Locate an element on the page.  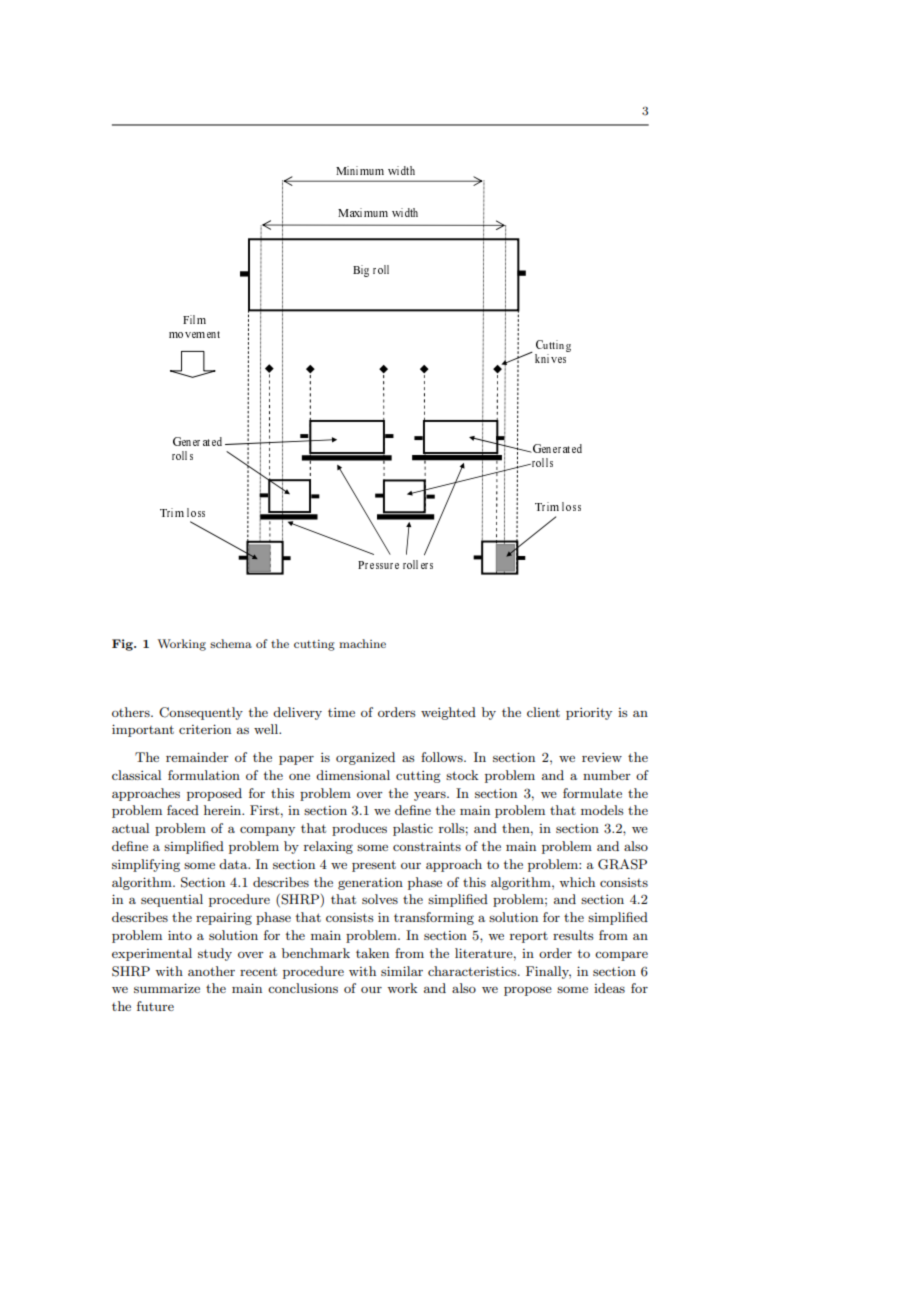
generation is located at coordinates (370, 884).
